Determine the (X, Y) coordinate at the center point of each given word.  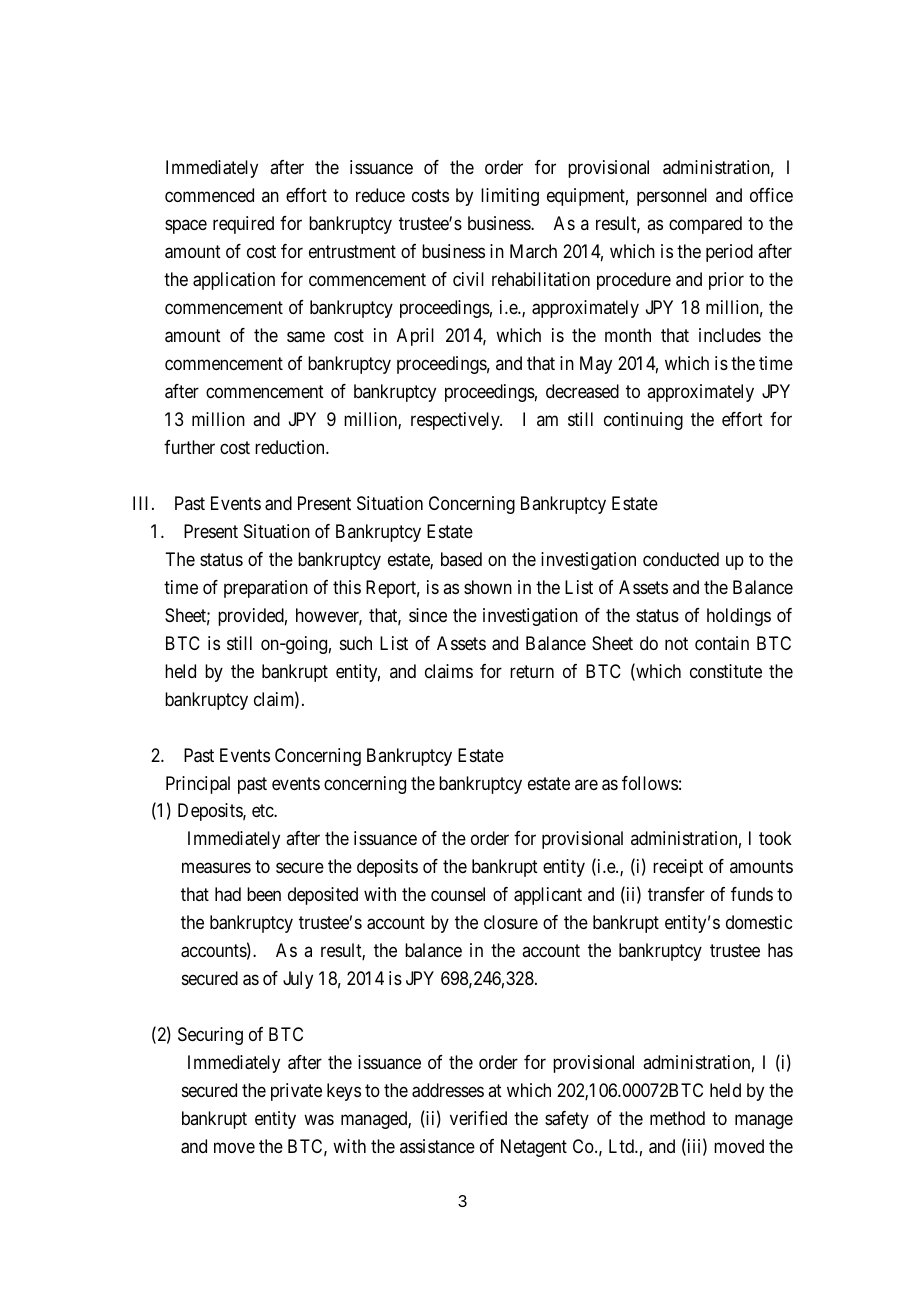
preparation (266, 589)
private (296, 1092)
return (532, 671)
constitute (726, 671)
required (243, 225)
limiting (510, 197)
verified (478, 1118)
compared (705, 225)
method (677, 1118)
